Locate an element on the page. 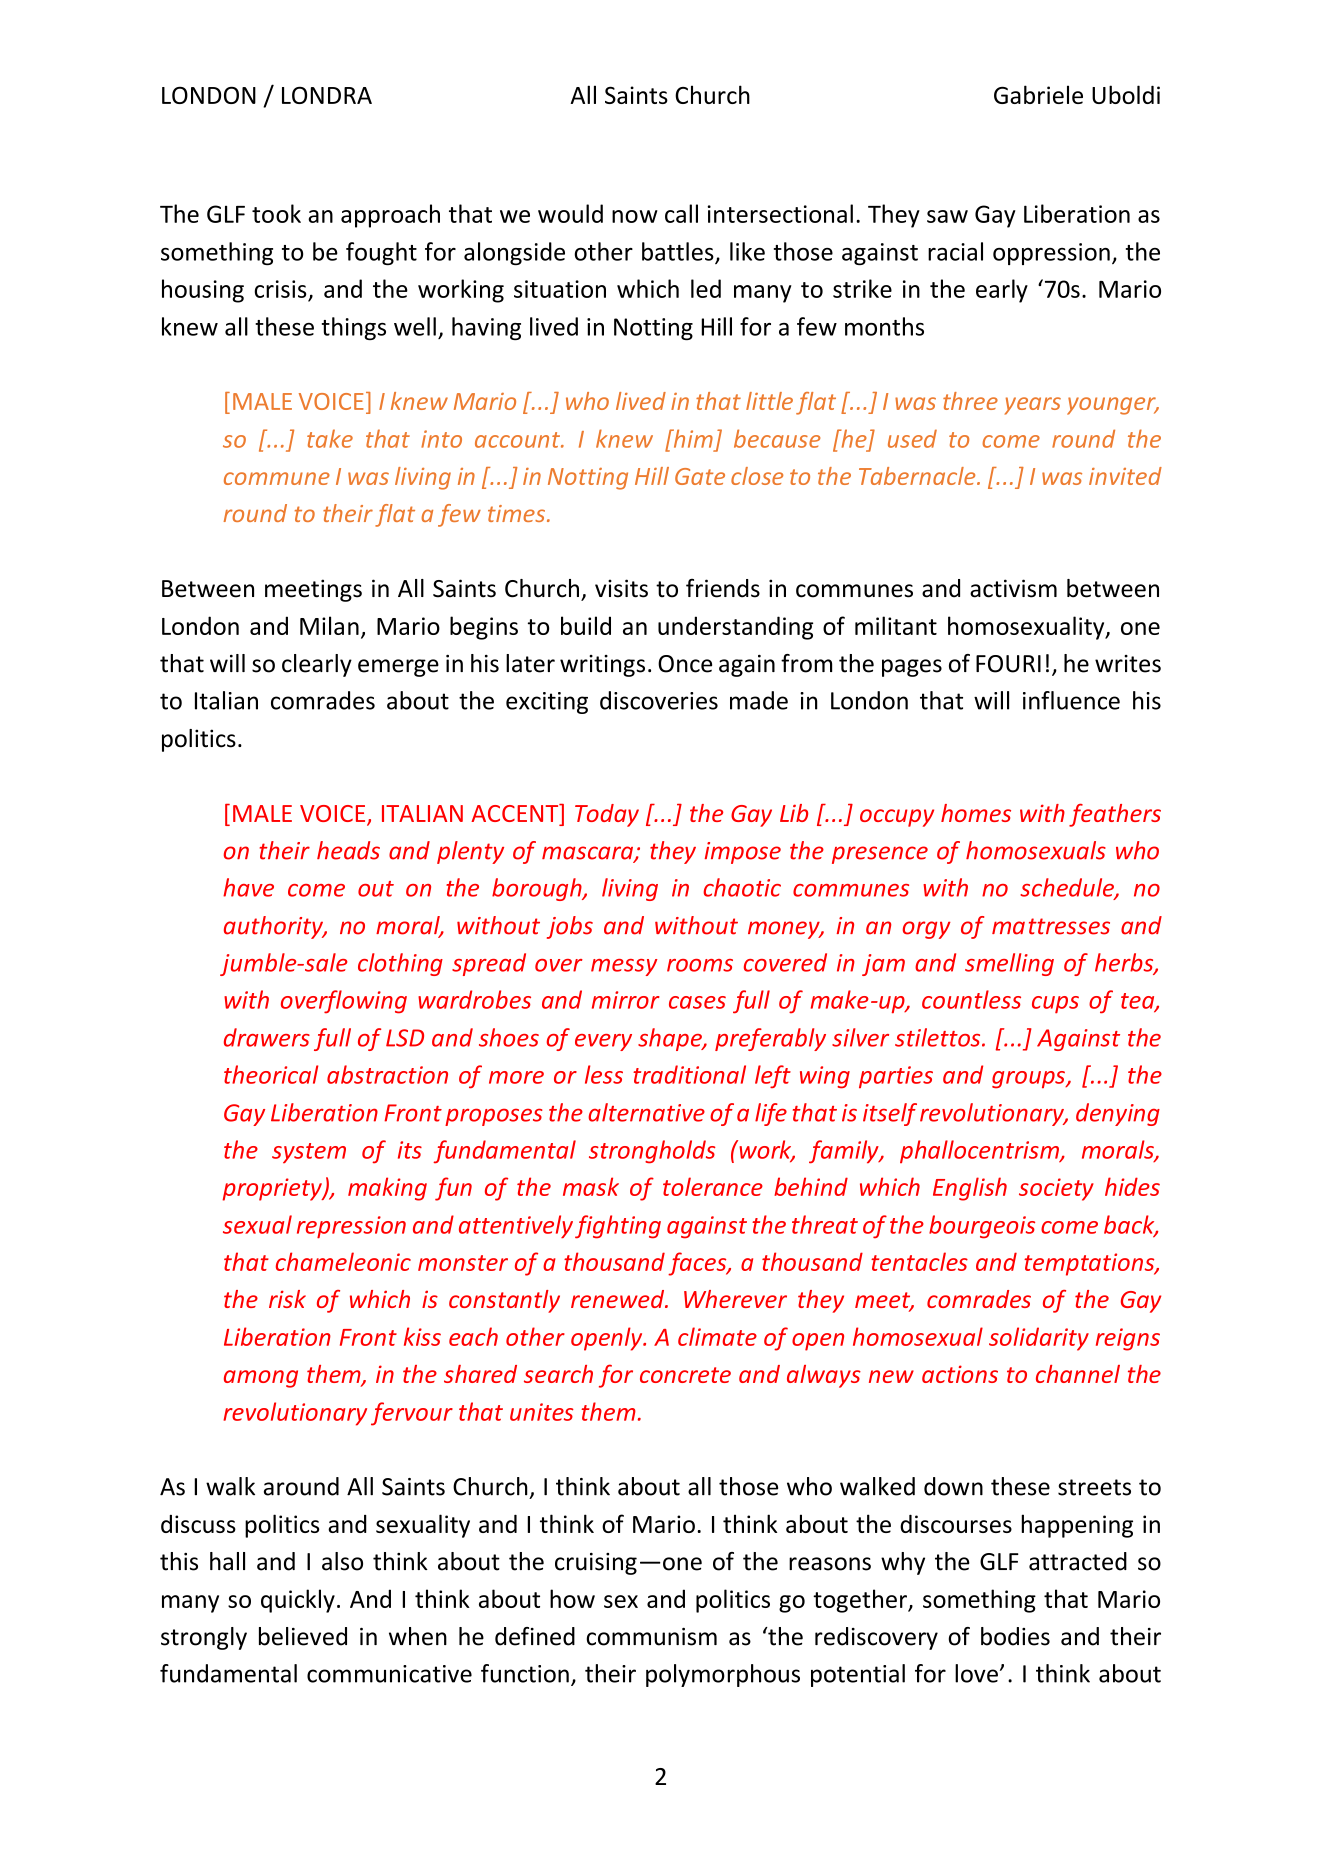 Image resolution: width=1321 pixels, height=1870 pixels. have is located at coordinates (248, 887).
